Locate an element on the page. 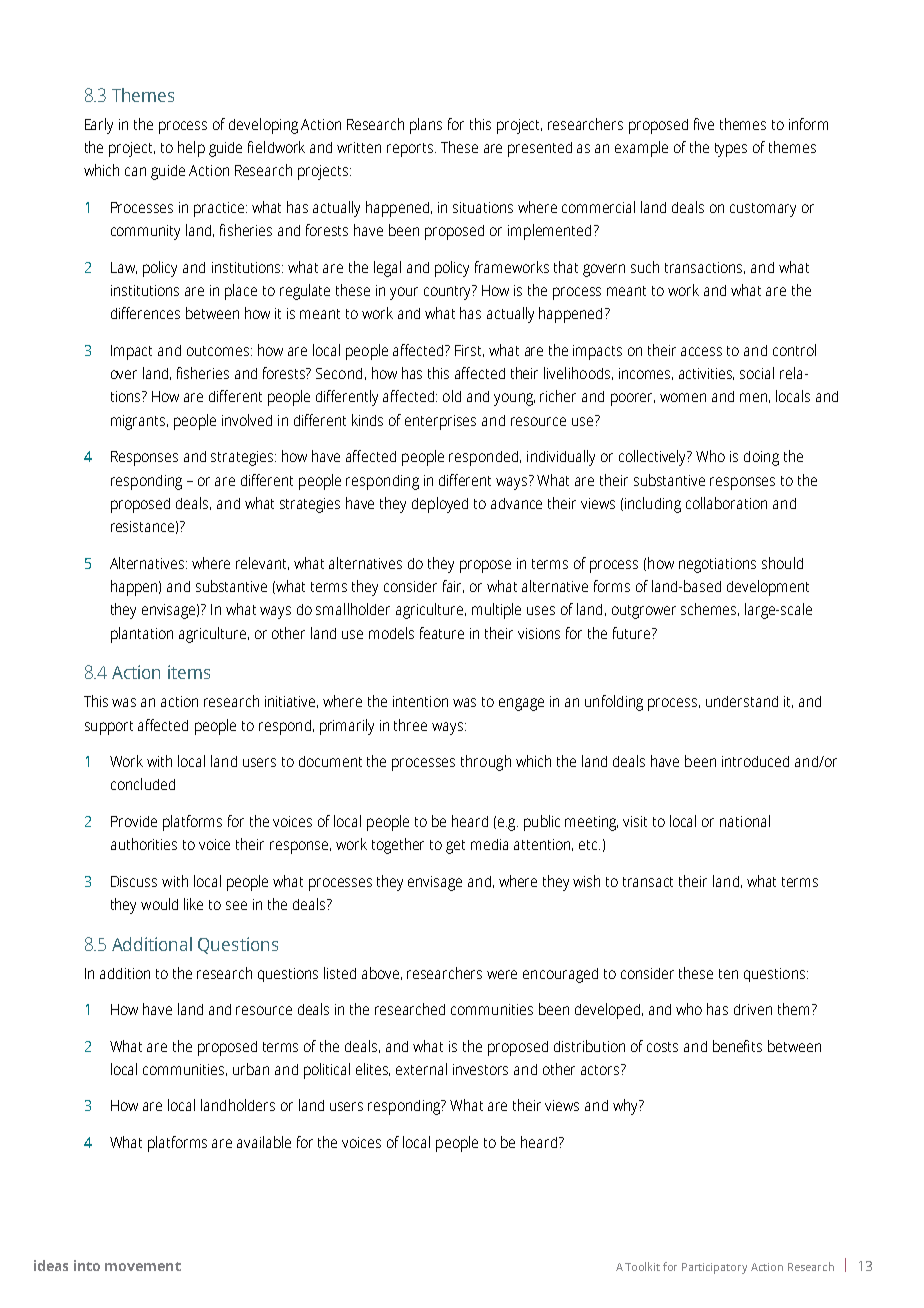 This image has width=924, height=1308. deployed is located at coordinates (440, 505).
